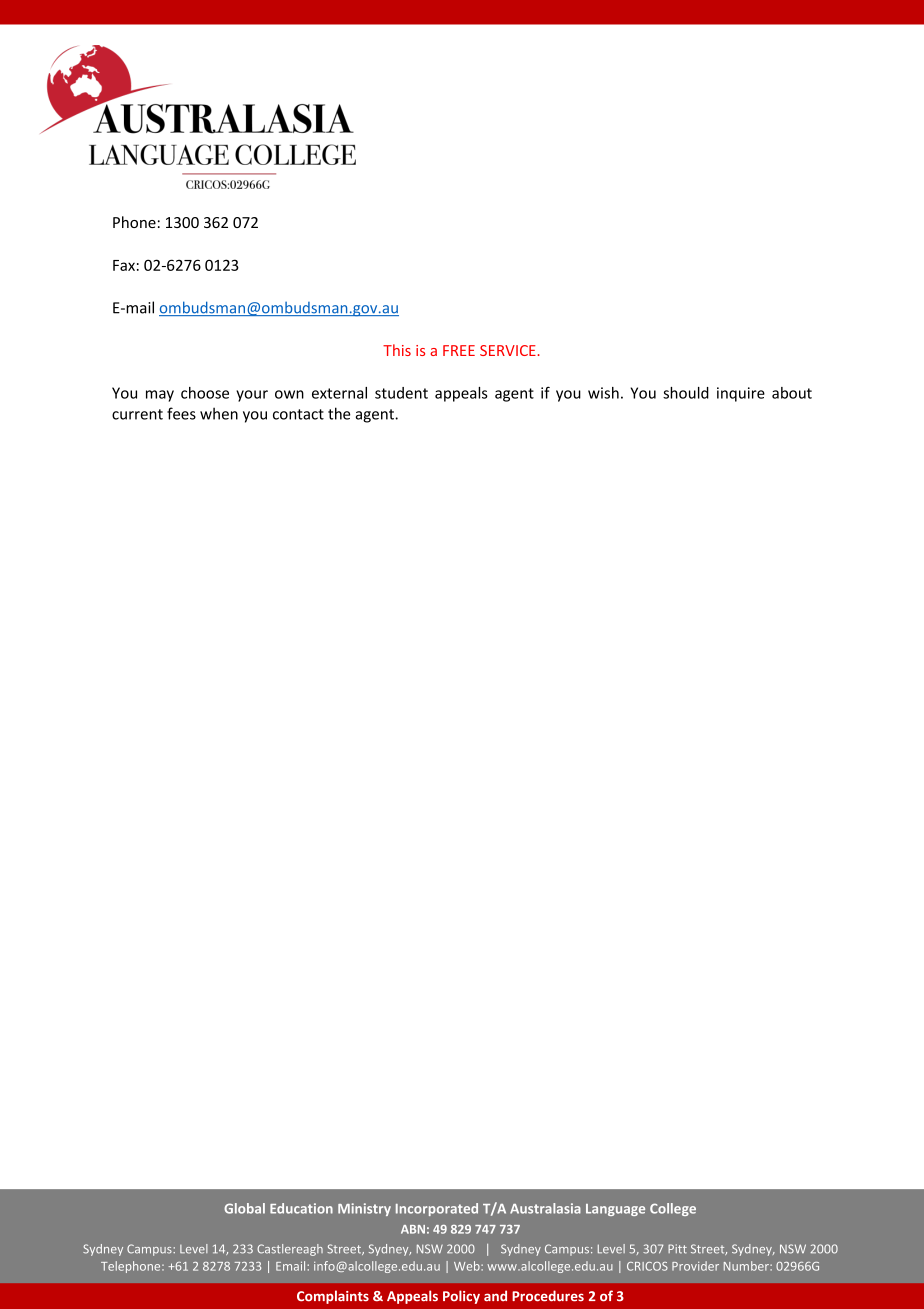 Image resolution: width=924 pixels, height=1309 pixels. What do you see at coordinates (615, 1210) in the screenshot?
I see `Language` at bounding box center [615, 1210].
